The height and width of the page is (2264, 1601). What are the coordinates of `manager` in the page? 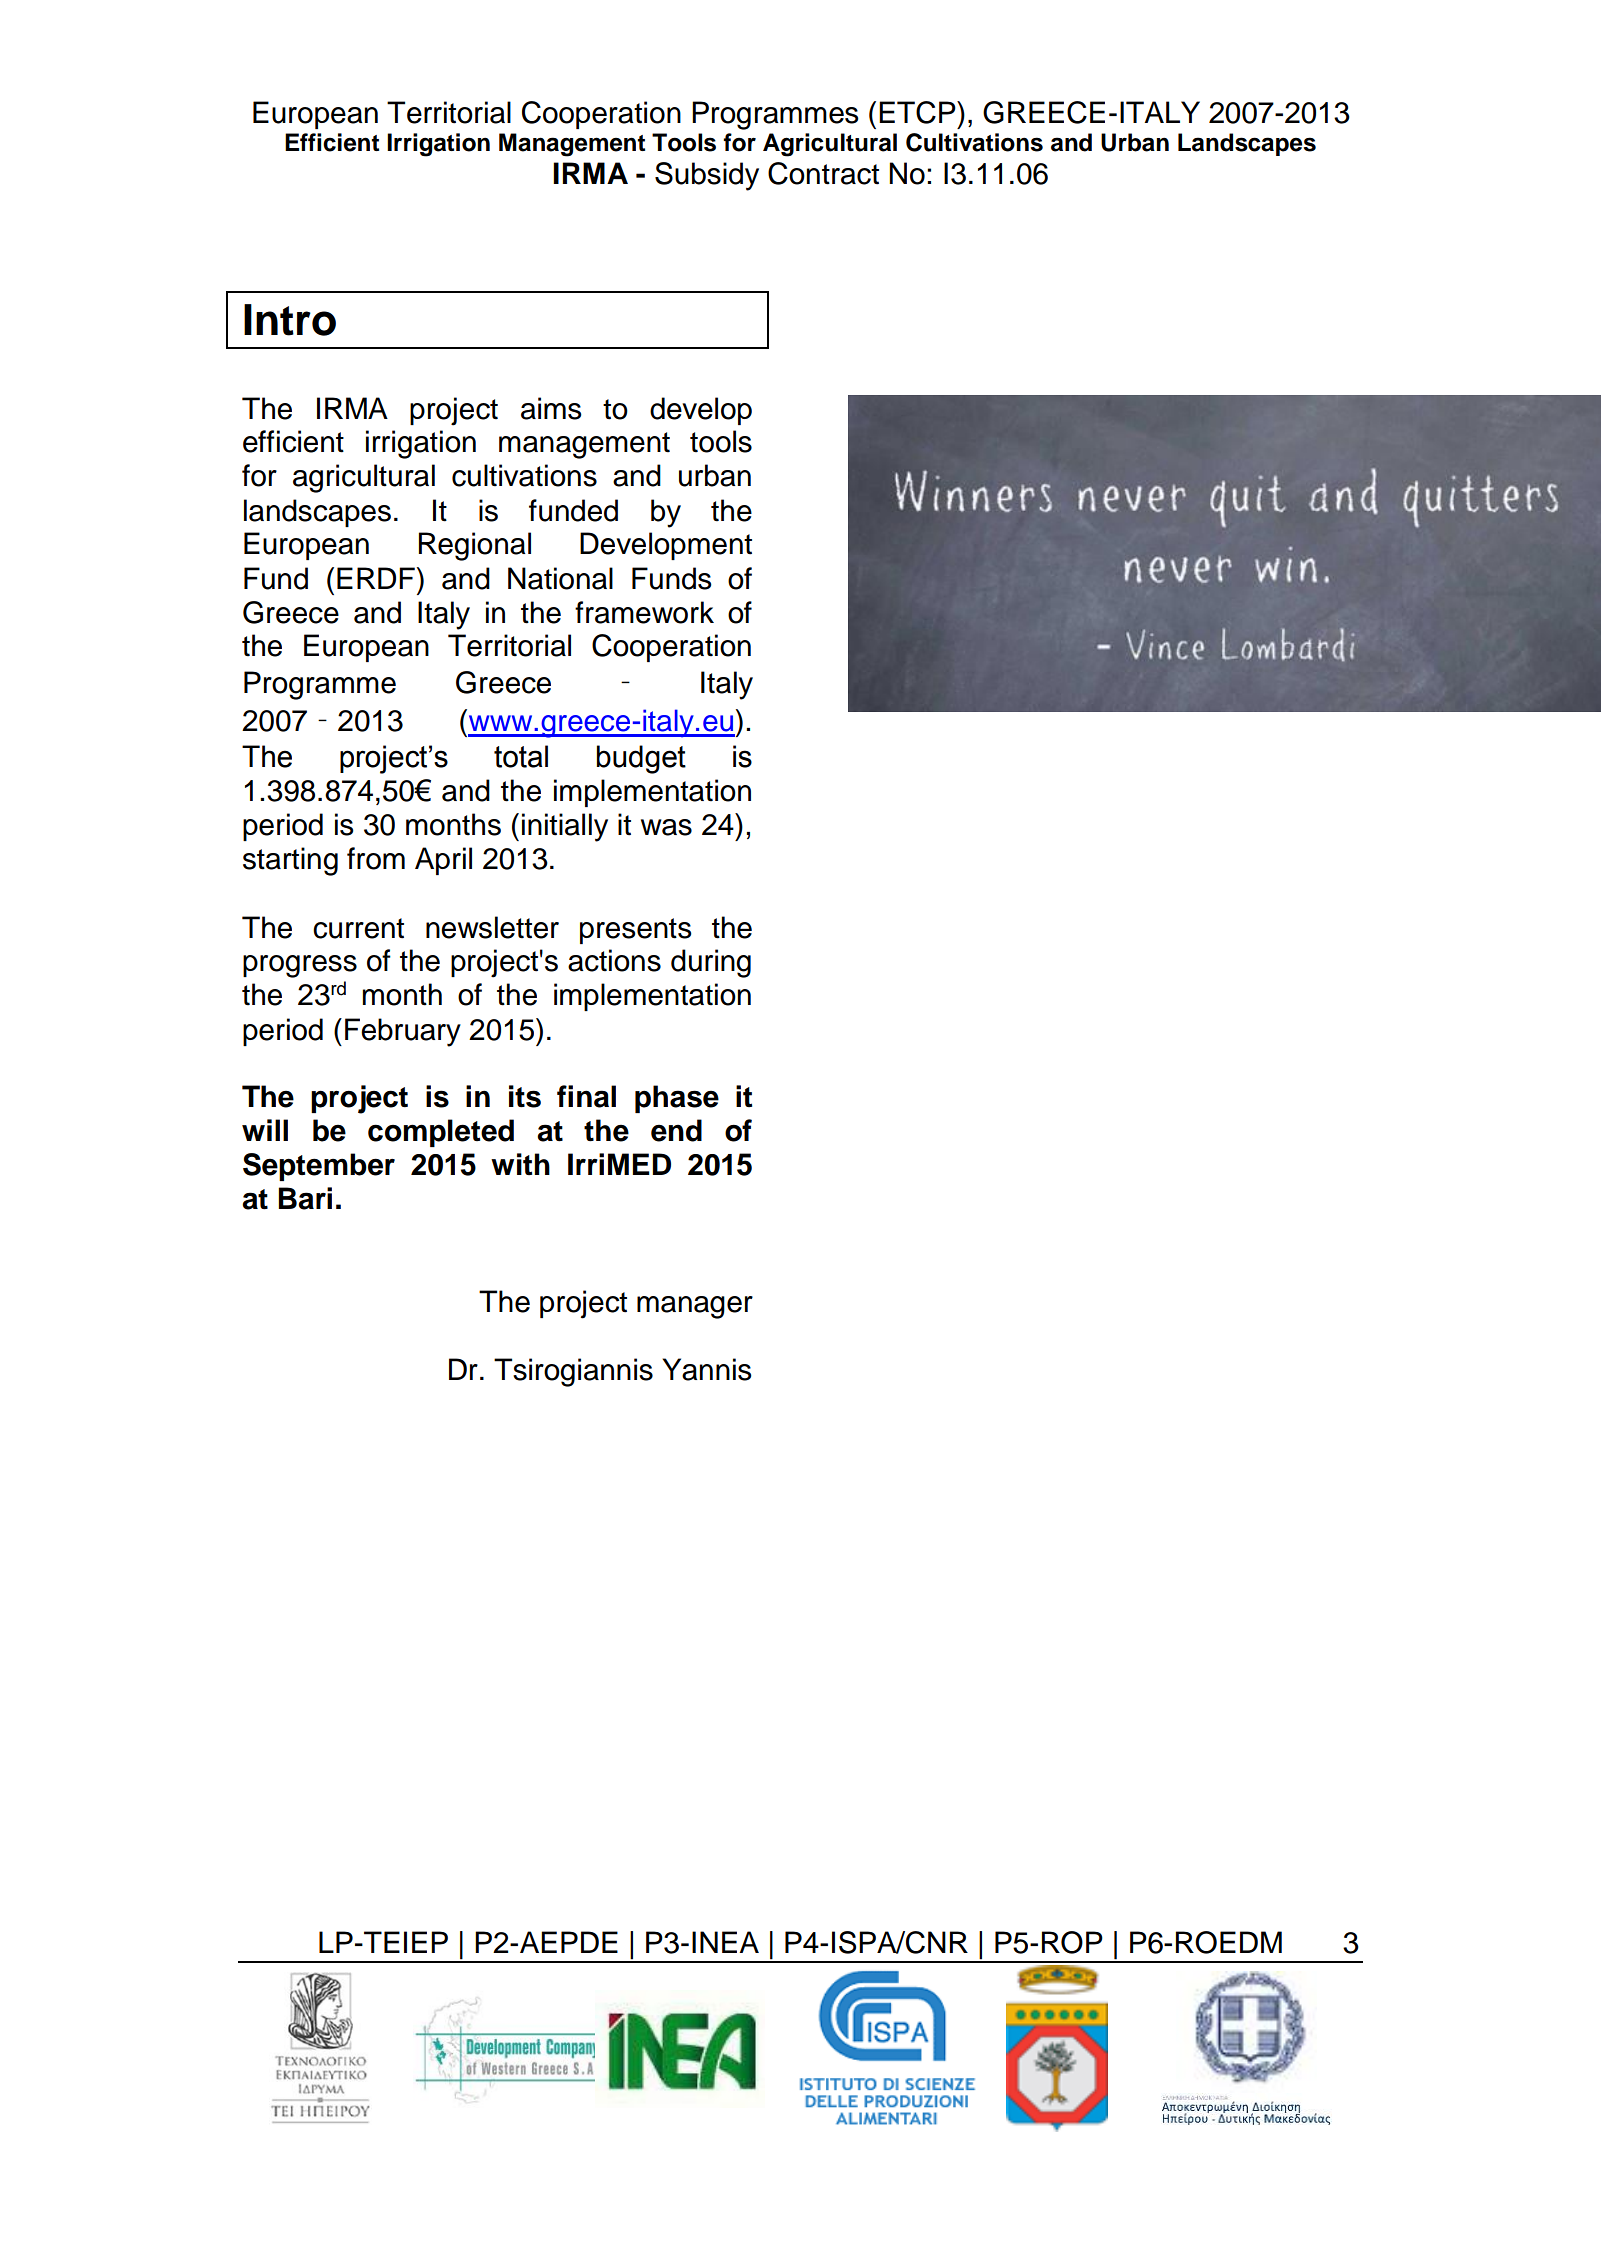 It's located at (695, 1307).
